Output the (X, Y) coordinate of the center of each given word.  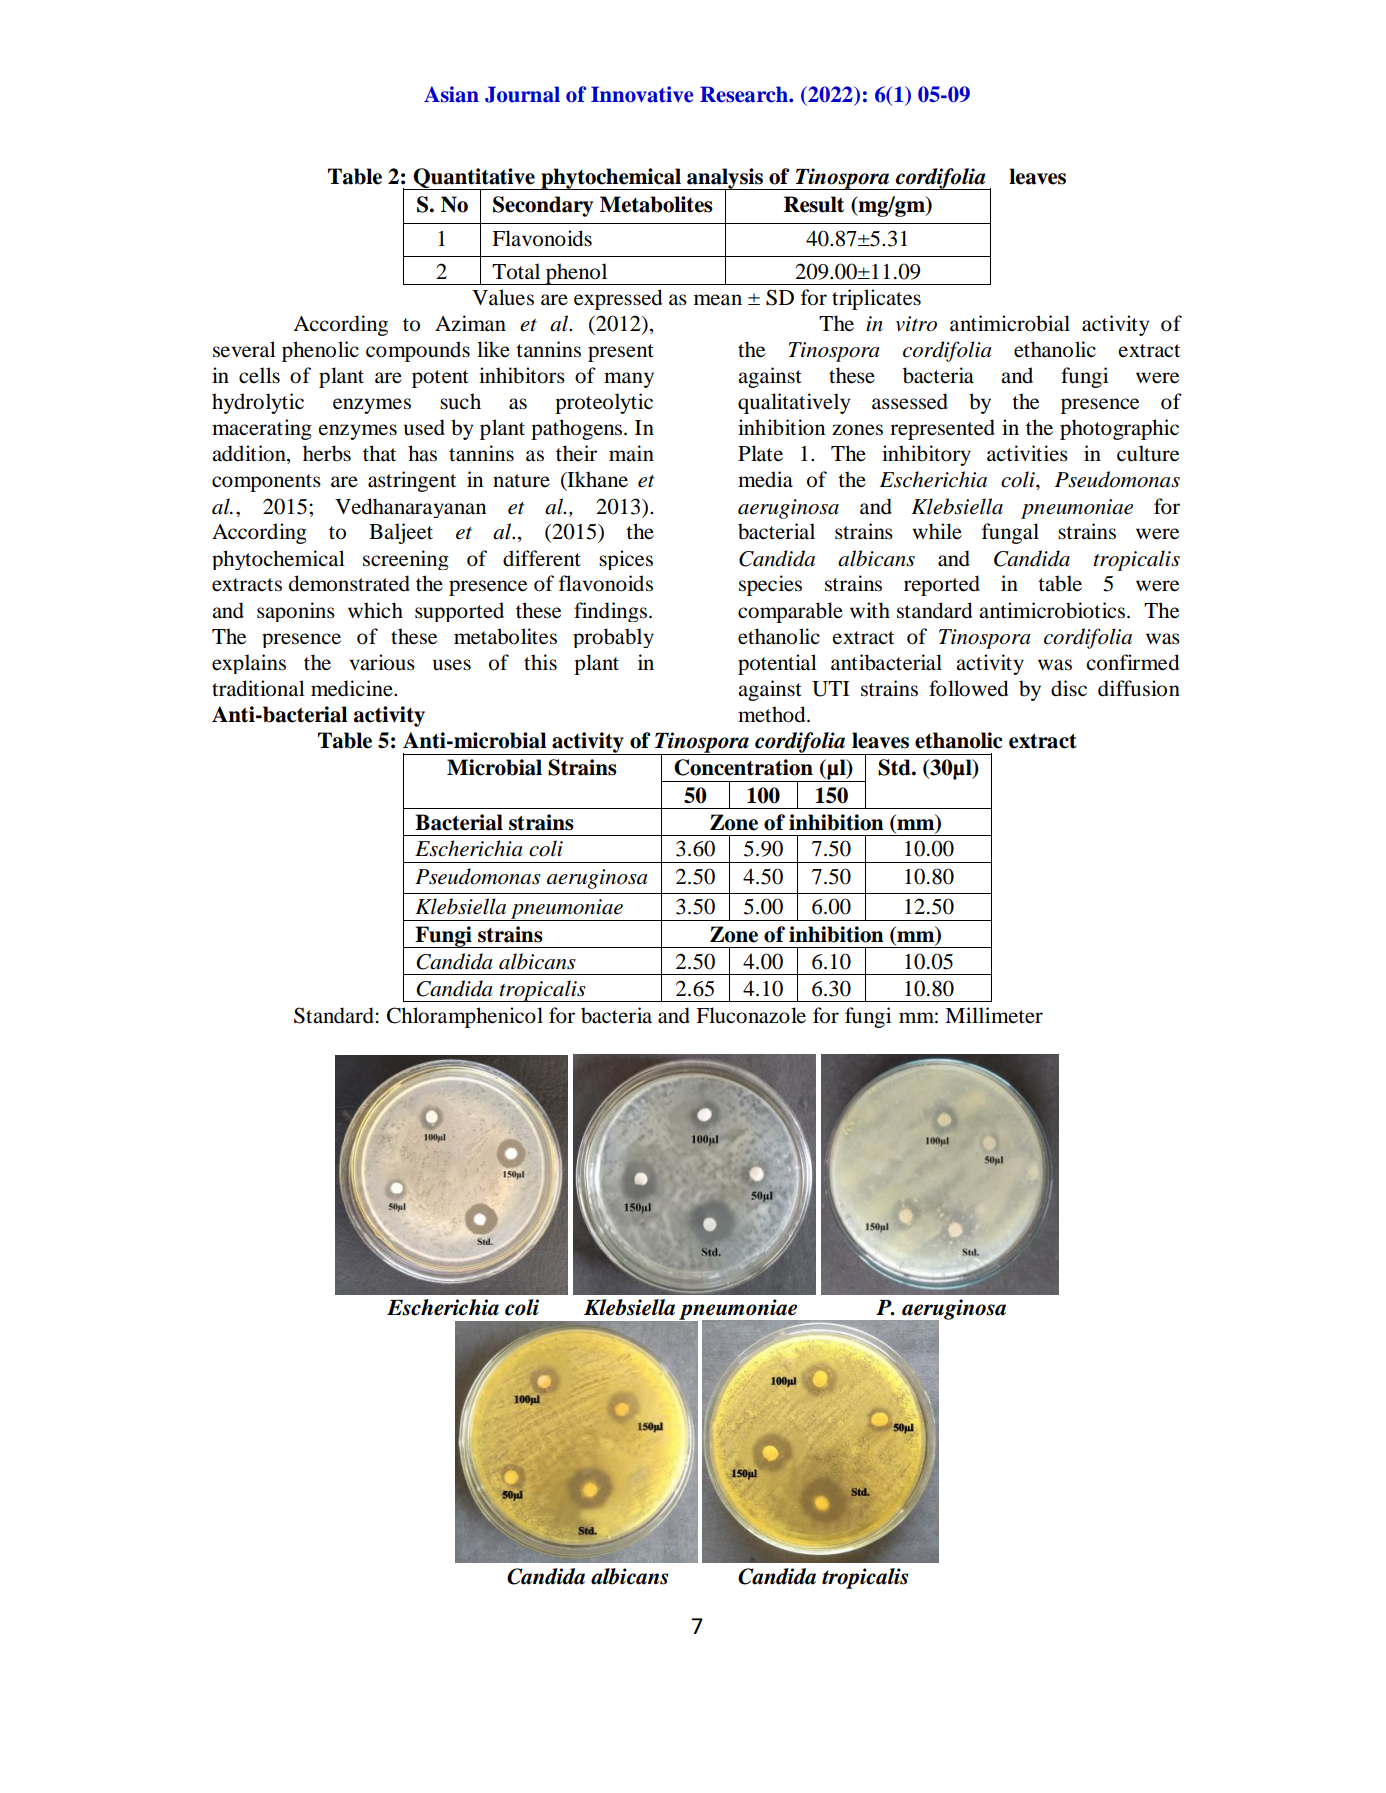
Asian (451, 94)
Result (814, 204)
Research (745, 94)
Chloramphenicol (465, 1017)
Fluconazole (751, 1015)
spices (626, 560)
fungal (1010, 533)
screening (406, 560)
